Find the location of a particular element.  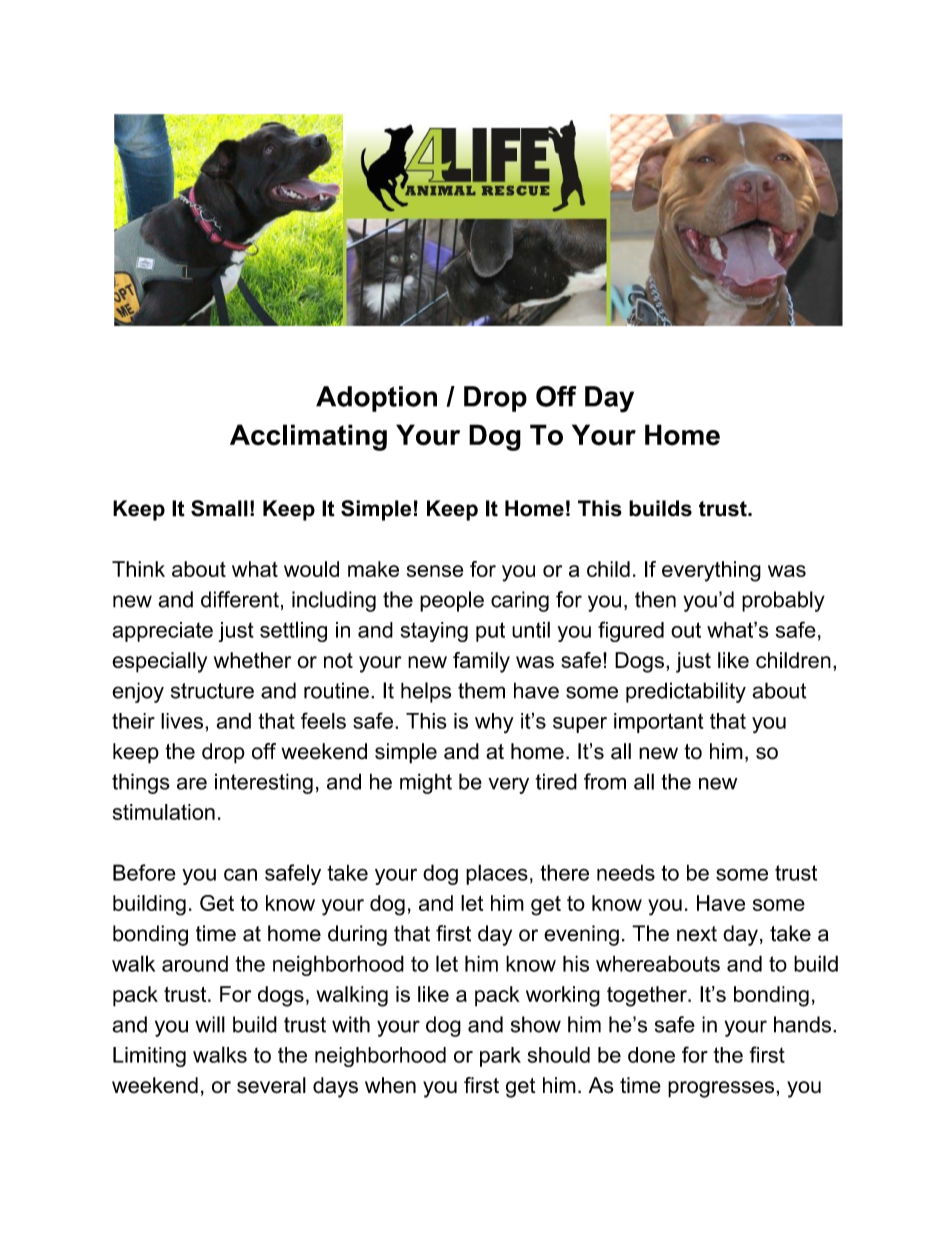

Acclimating is located at coordinates (308, 437).
